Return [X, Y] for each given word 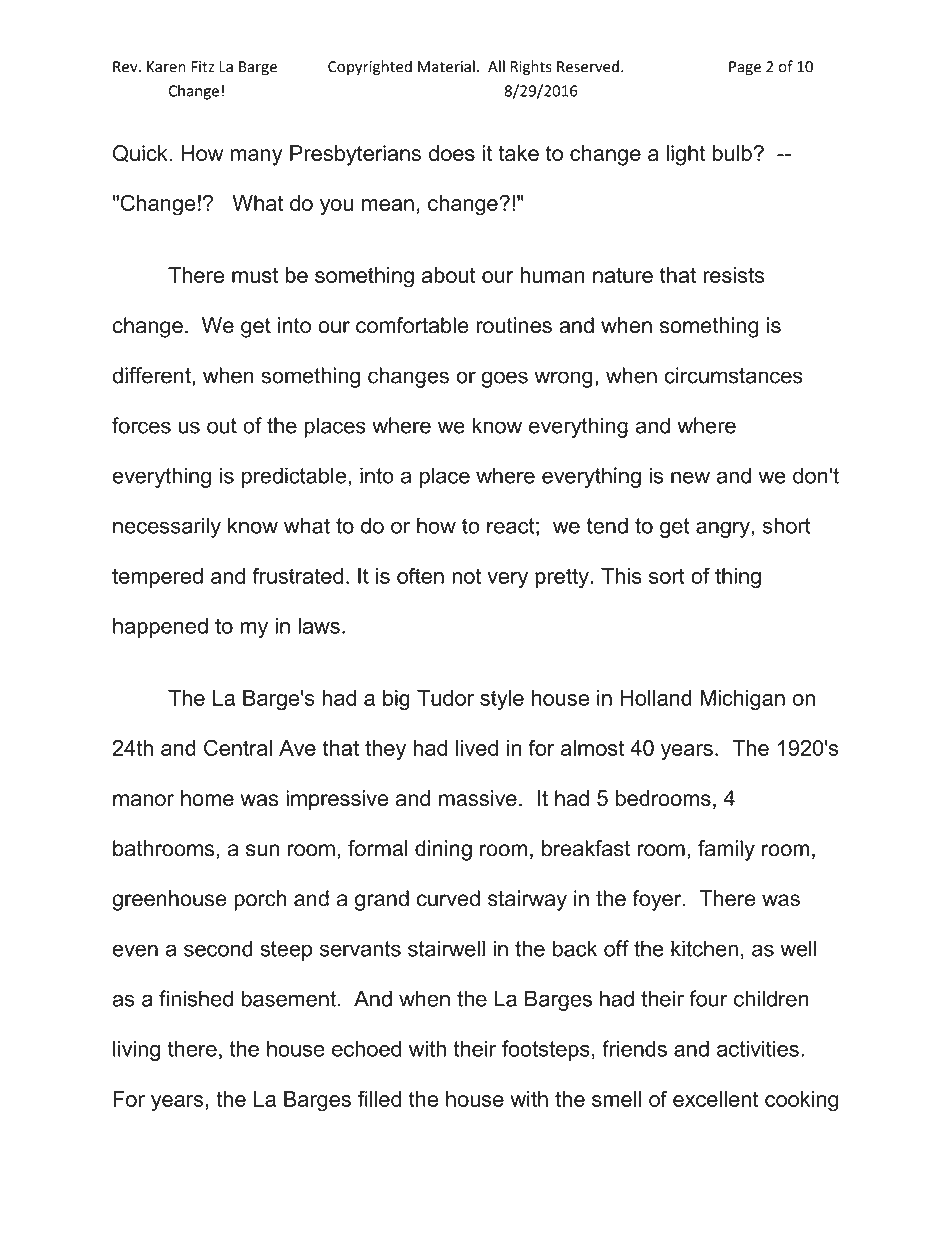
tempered [157, 578]
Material [446, 66]
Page [745, 68]
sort [667, 576]
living [136, 1050]
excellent [716, 1099]
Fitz [203, 67]
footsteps [546, 1050]
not [466, 576]
